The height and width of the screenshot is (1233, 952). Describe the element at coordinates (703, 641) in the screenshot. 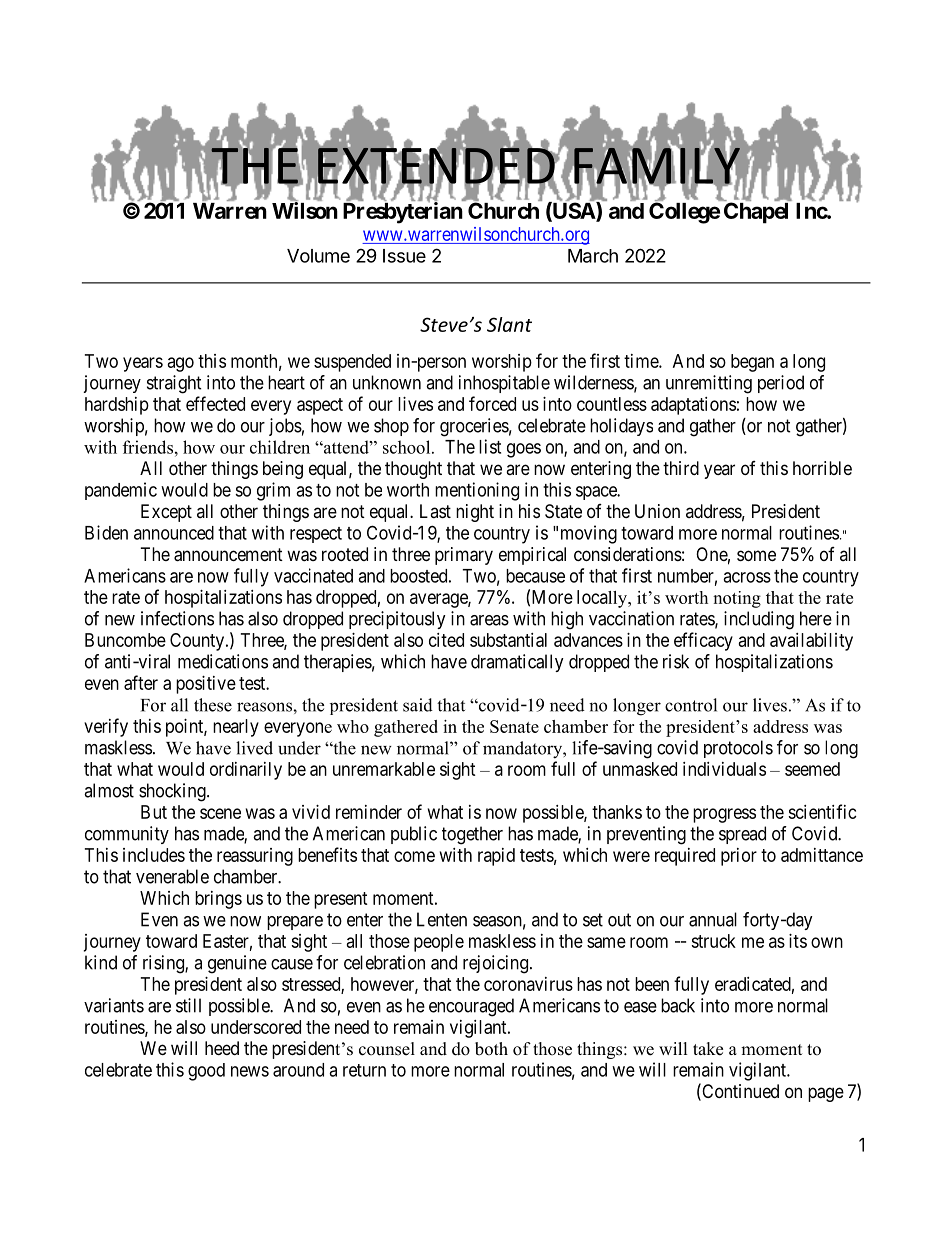

I see `efficacy` at that location.
